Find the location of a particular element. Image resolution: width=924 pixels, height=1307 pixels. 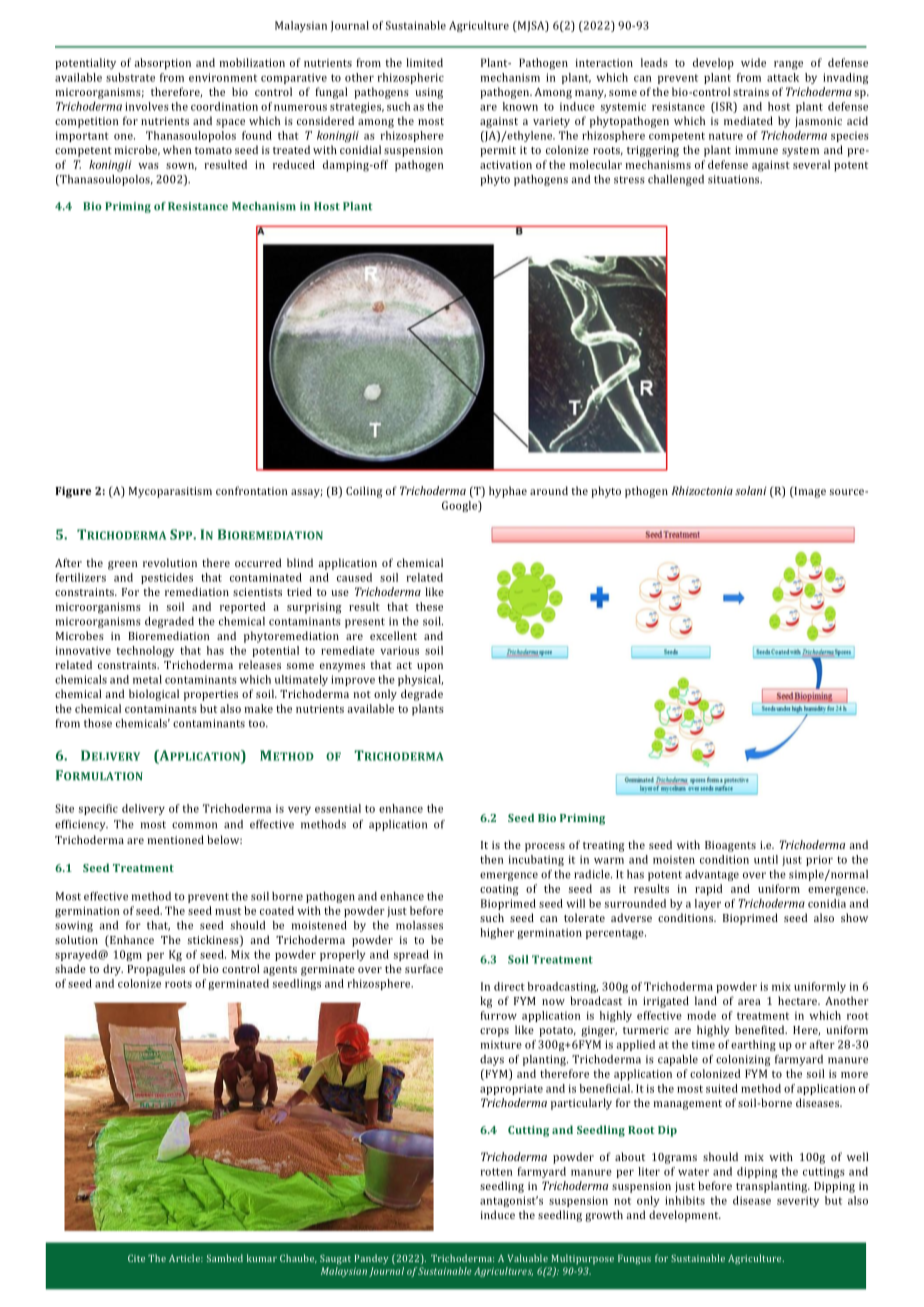

until is located at coordinates (766, 859).
